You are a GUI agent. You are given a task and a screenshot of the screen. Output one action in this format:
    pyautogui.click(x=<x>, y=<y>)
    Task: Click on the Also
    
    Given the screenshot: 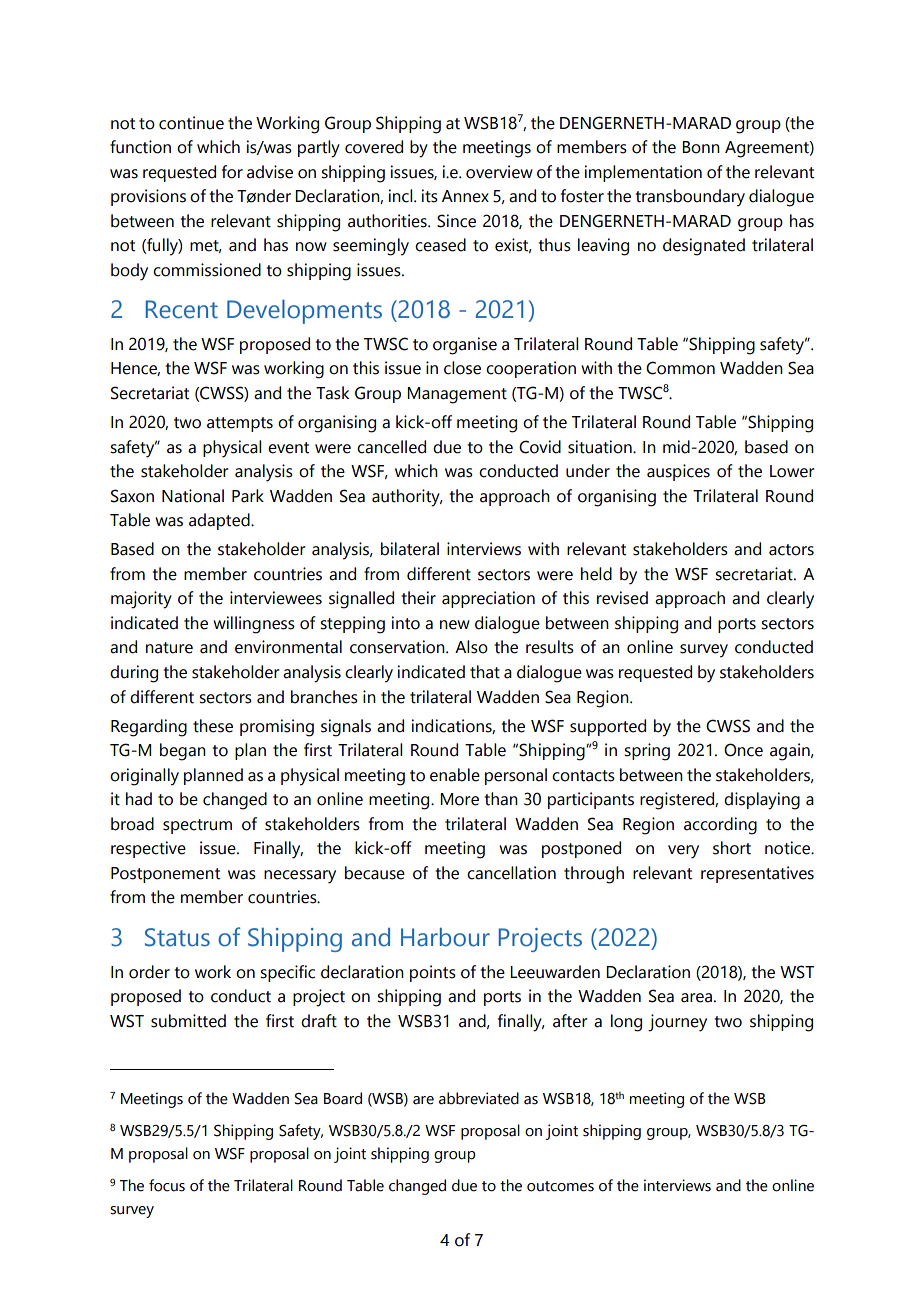 What is the action you would take?
    pyautogui.click(x=471, y=647)
